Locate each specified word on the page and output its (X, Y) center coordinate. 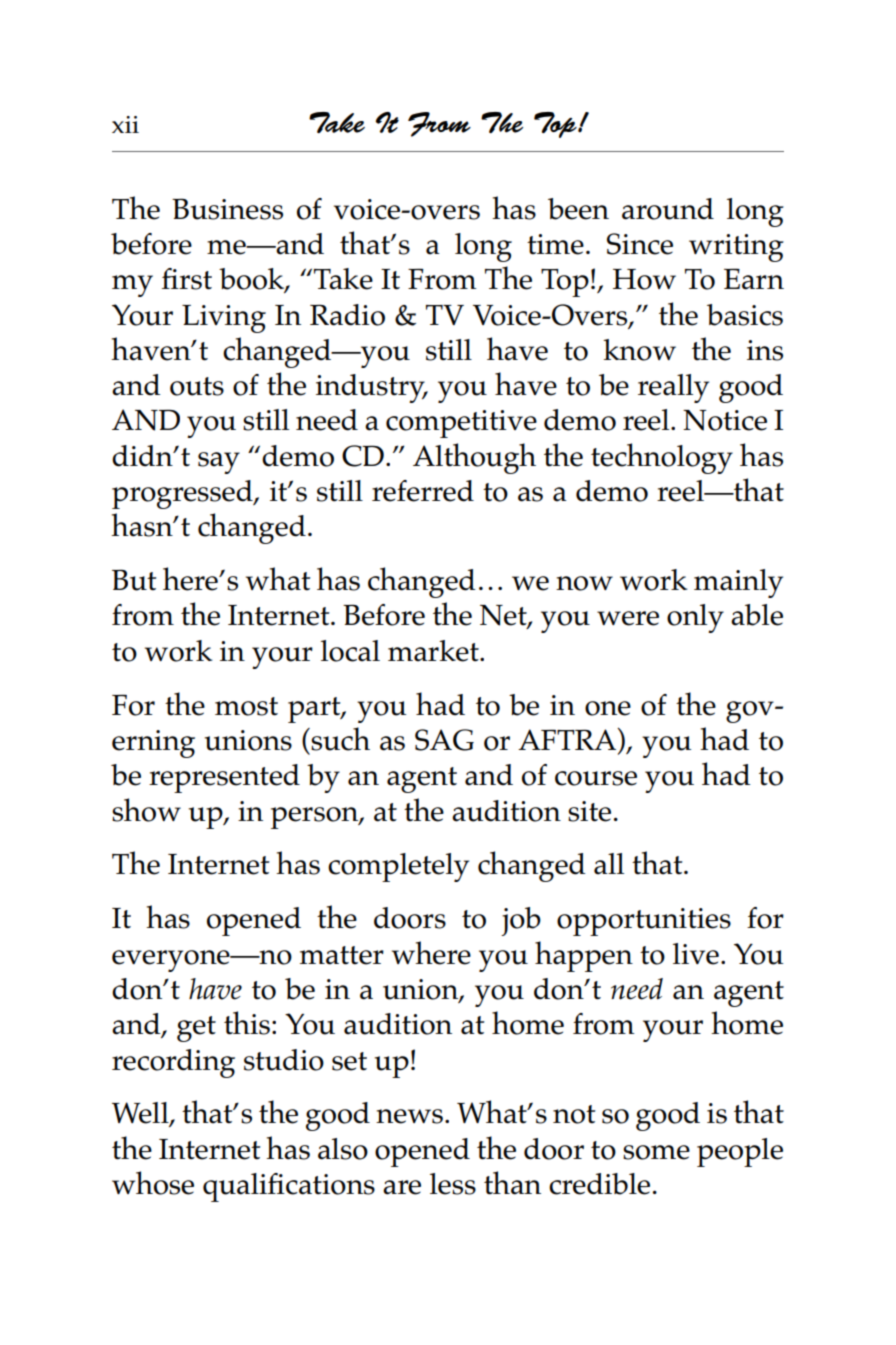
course (596, 778)
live (696, 954)
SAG (444, 740)
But (134, 580)
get (196, 1029)
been (578, 209)
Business (227, 209)
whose (153, 1183)
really (673, 388)
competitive (461, 424)
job (521, 921)
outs (197, 386)
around (668, 209)
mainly (738, 583)
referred (423, 491)
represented (224, 778)
